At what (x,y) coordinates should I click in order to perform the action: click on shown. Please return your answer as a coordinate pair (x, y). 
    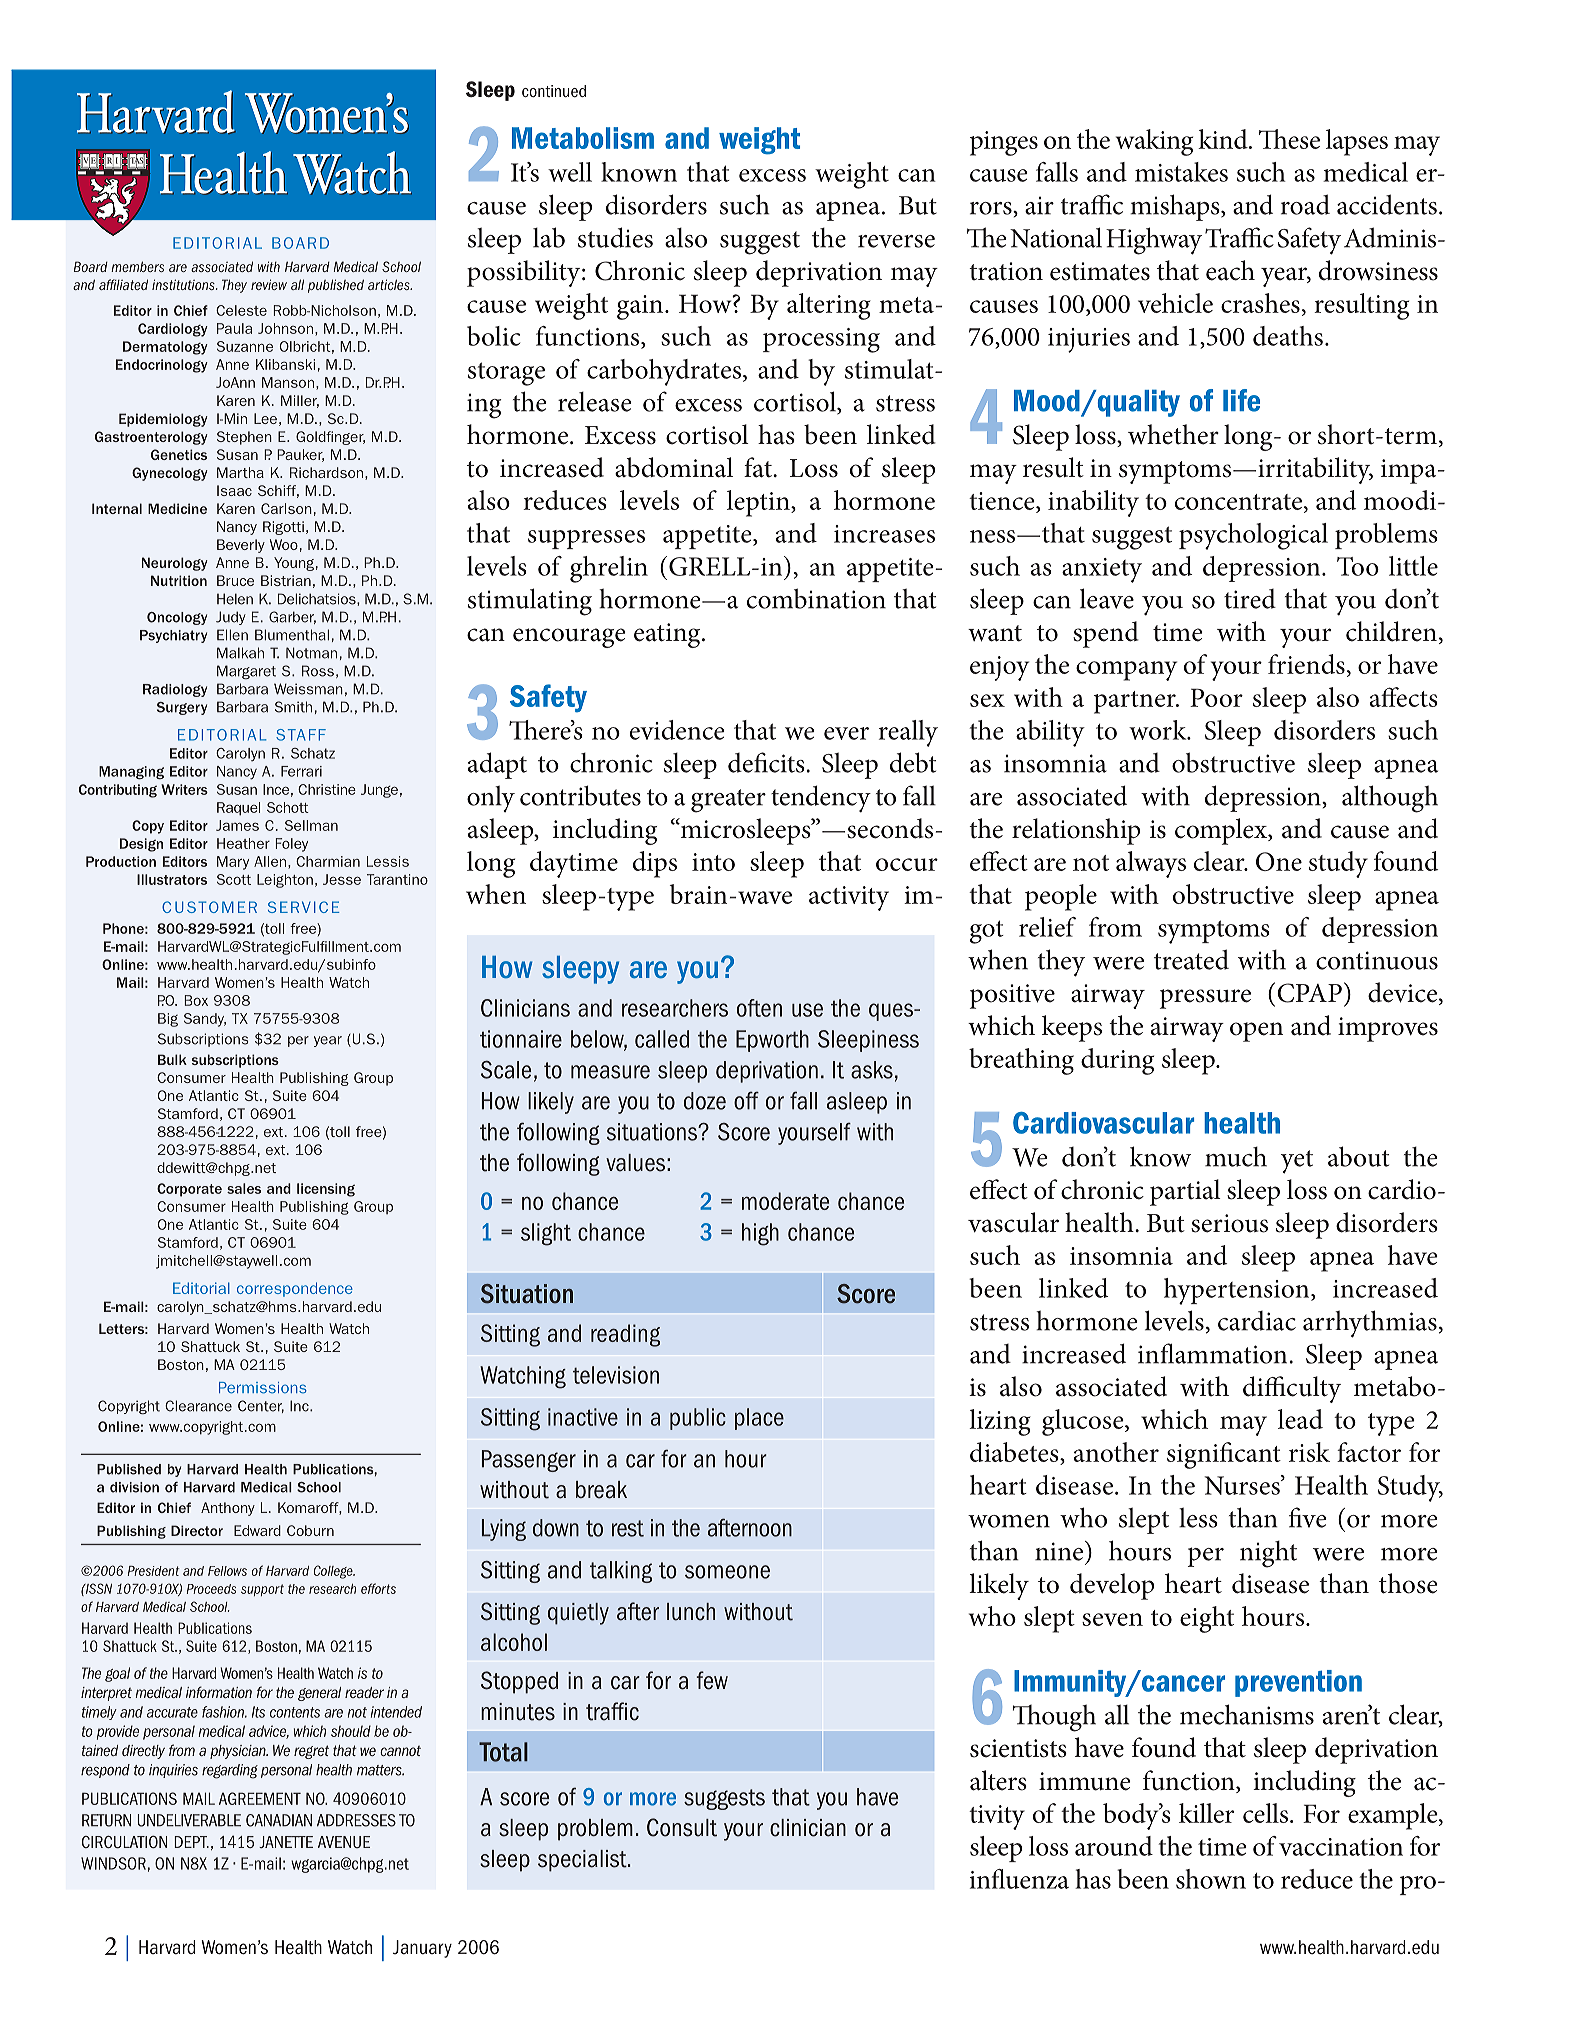
    Looking at the image, I should click on (1211, 1879).
